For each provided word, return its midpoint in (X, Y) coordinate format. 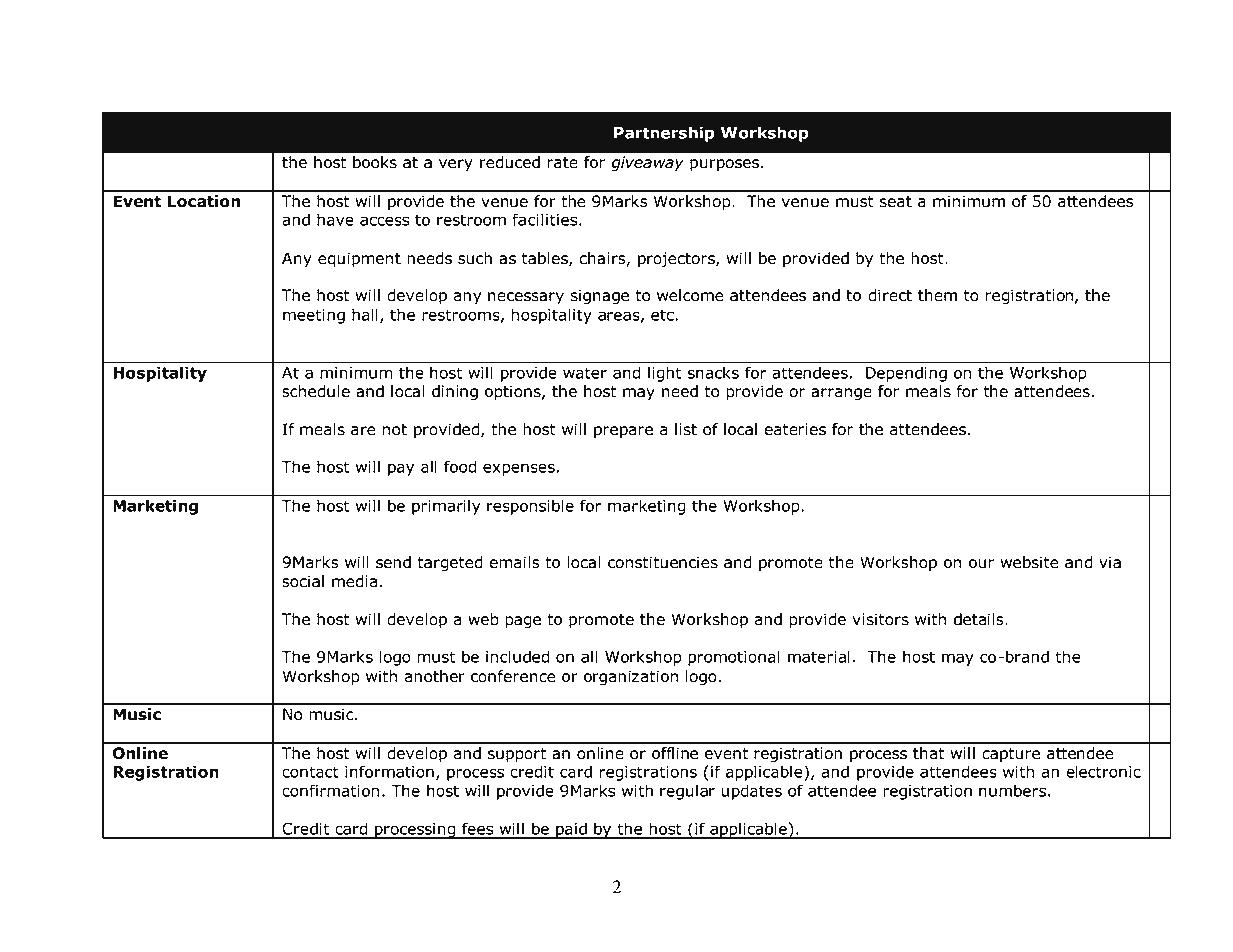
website (1030, 562)
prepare (623, 432)
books (375, 162)
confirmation (330, 790)
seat (896, 202)
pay (401, 469)
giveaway (647, 164)
